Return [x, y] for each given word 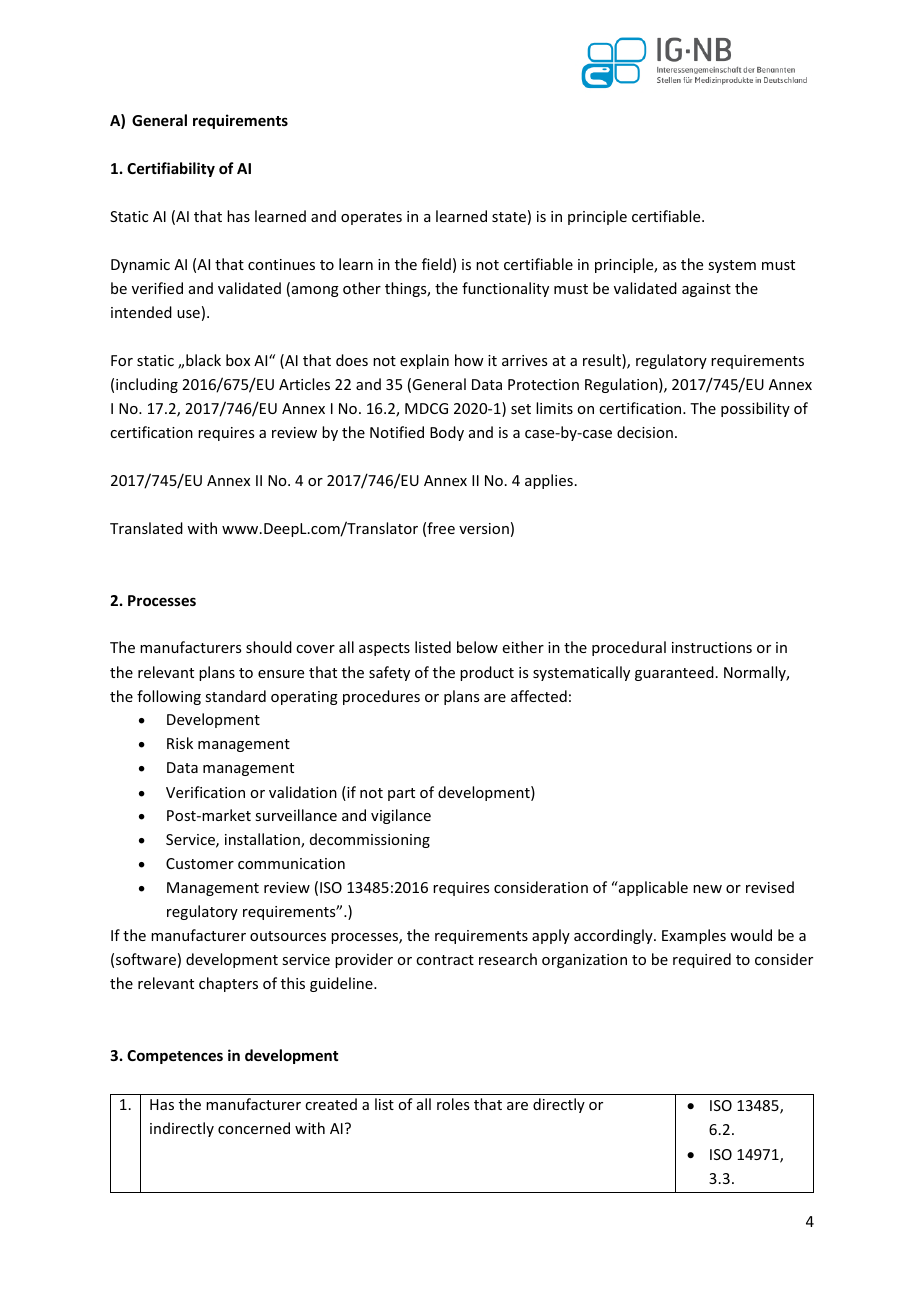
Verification [205, 792]
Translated [146, 528]
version [484, 528]
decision [645, 432]
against [706, 290]
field [436, 264]
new [707, 889]
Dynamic [140, 266]
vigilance [401, 816]
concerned [254, 1128]
